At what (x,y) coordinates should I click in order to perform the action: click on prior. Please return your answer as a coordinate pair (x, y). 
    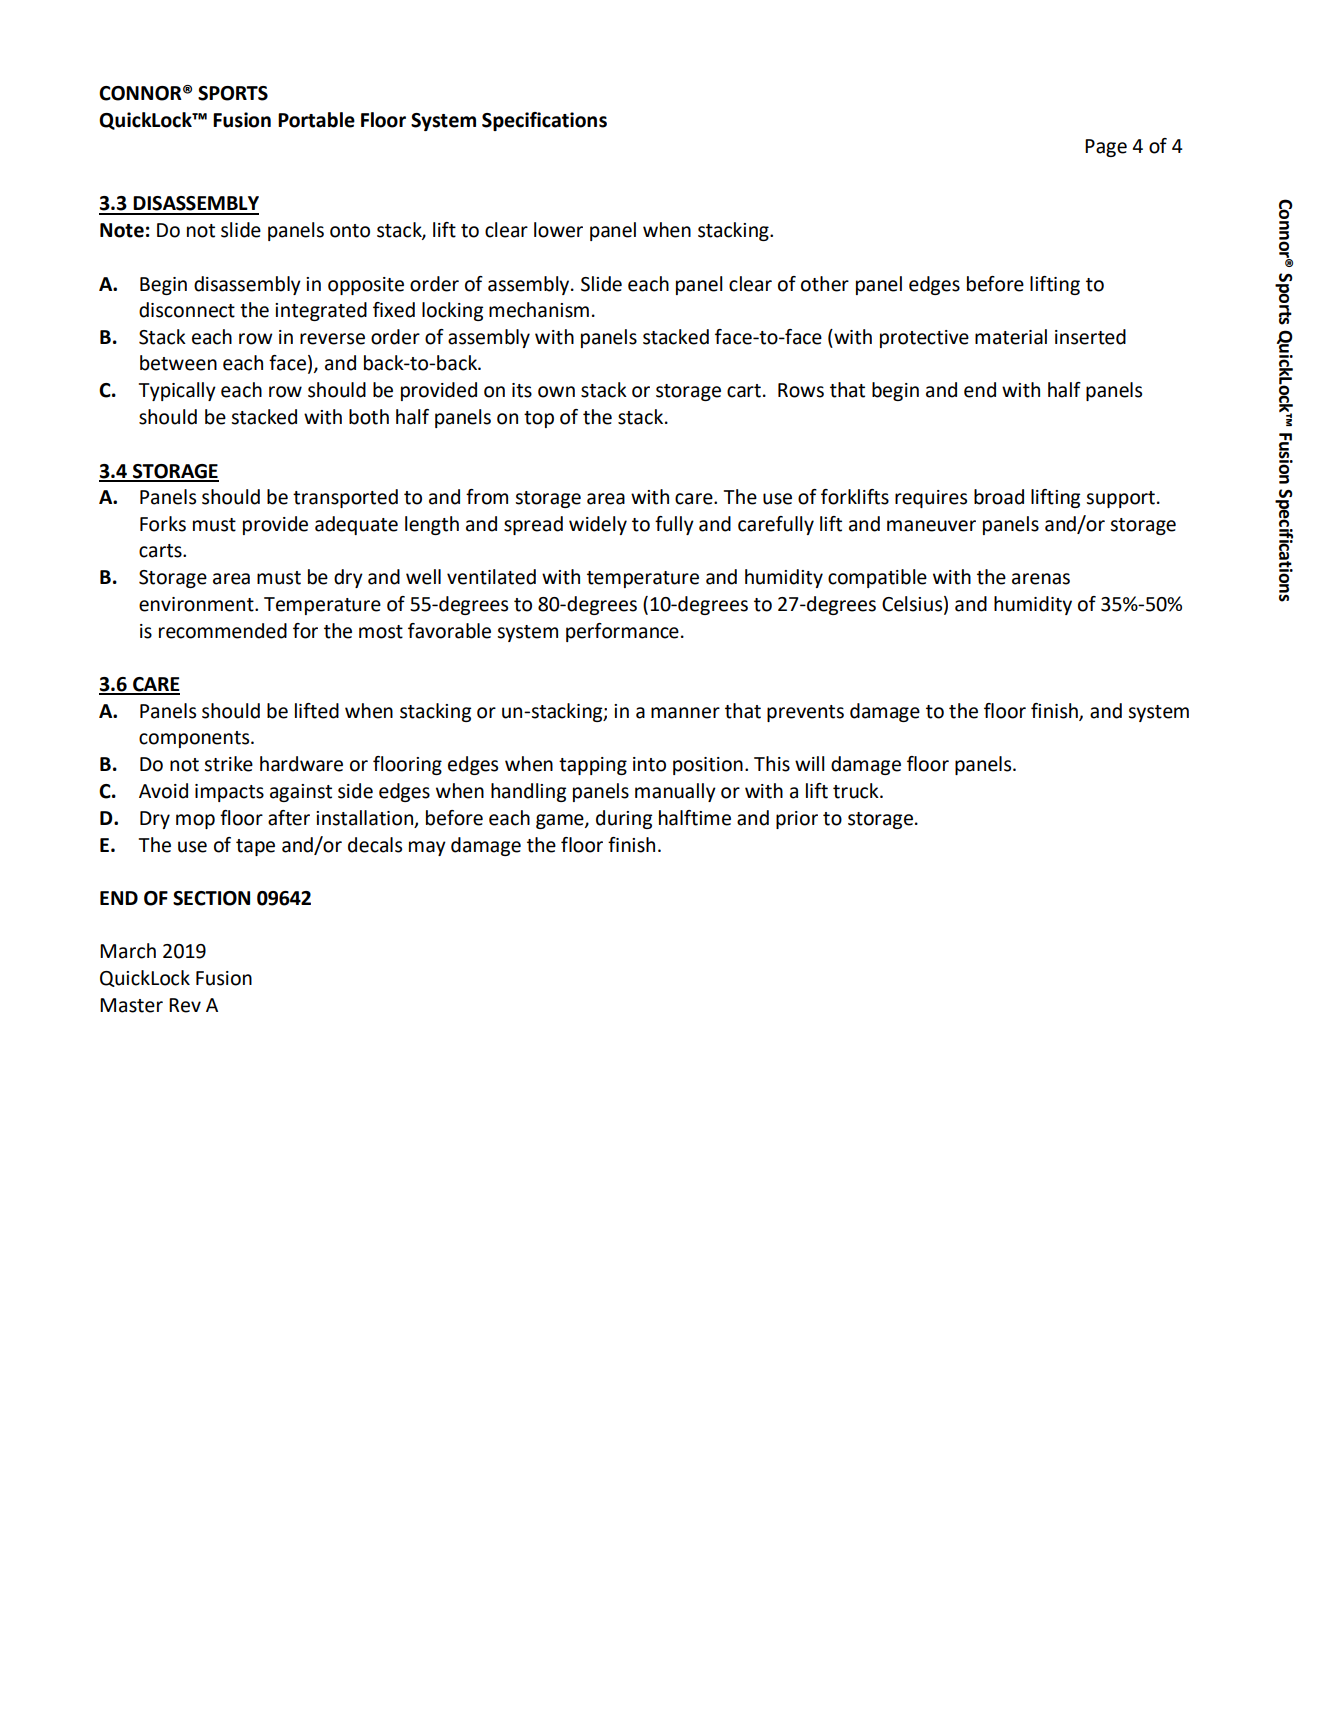
    Looking at the image, I should click on (797, 820).
